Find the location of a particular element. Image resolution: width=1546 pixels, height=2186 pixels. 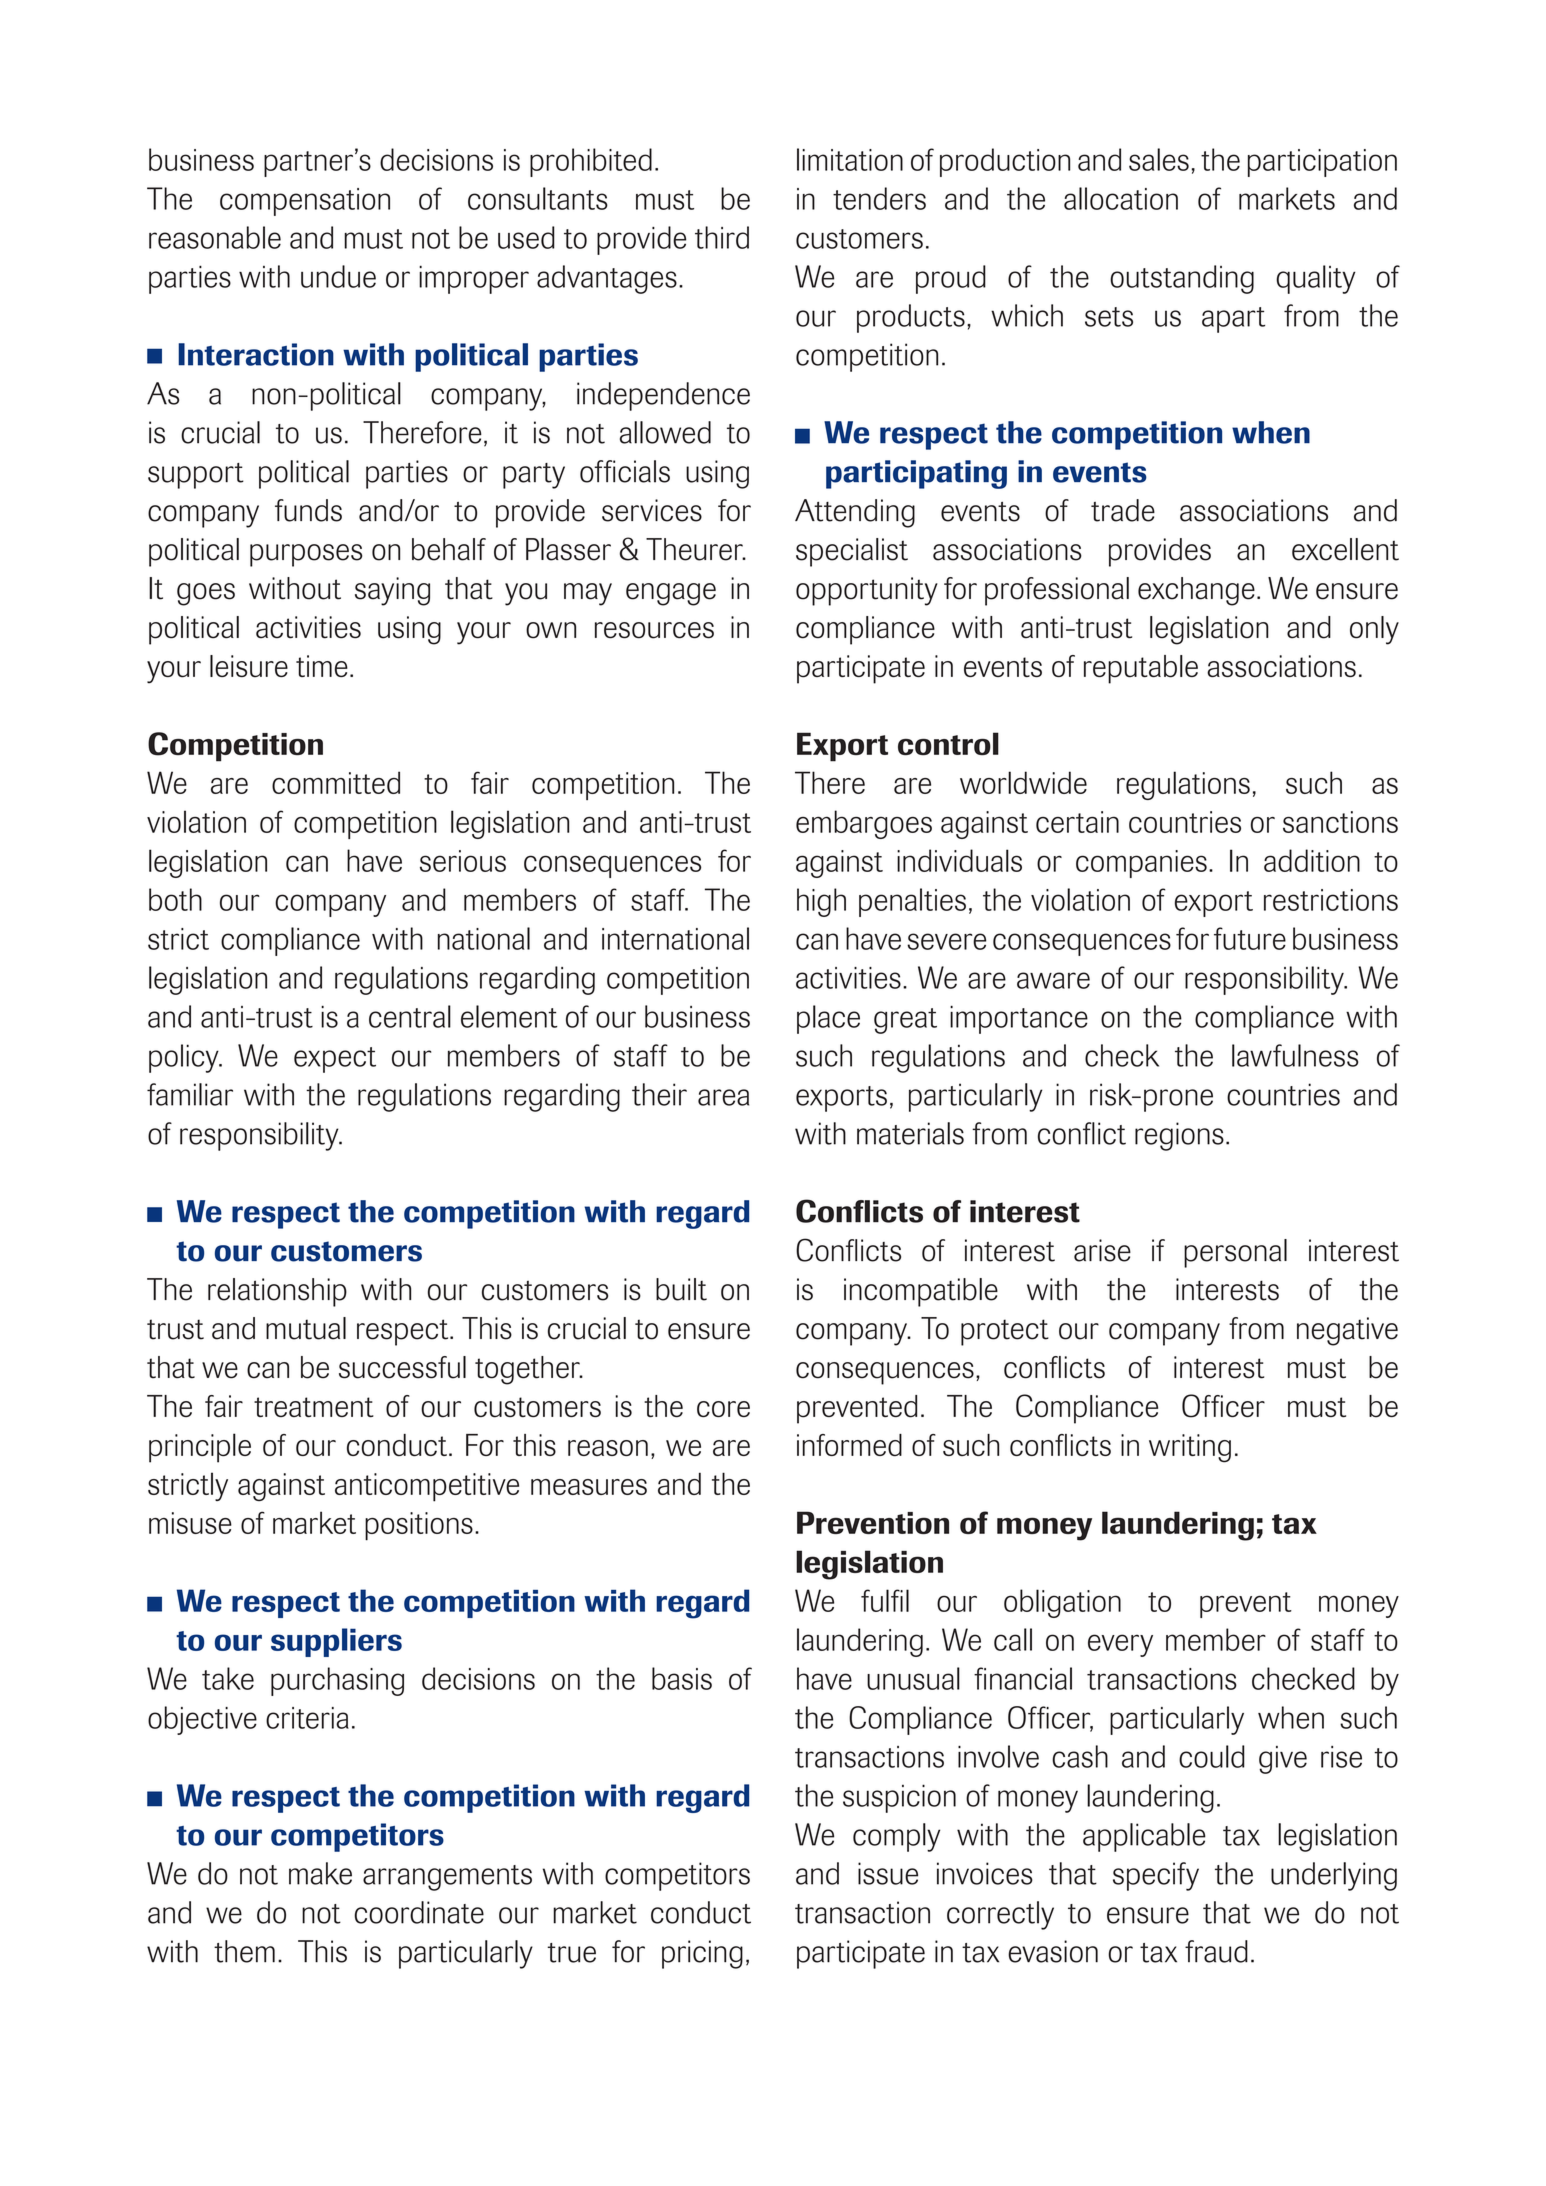

sanctions is located at coordinates (1340, 822).
